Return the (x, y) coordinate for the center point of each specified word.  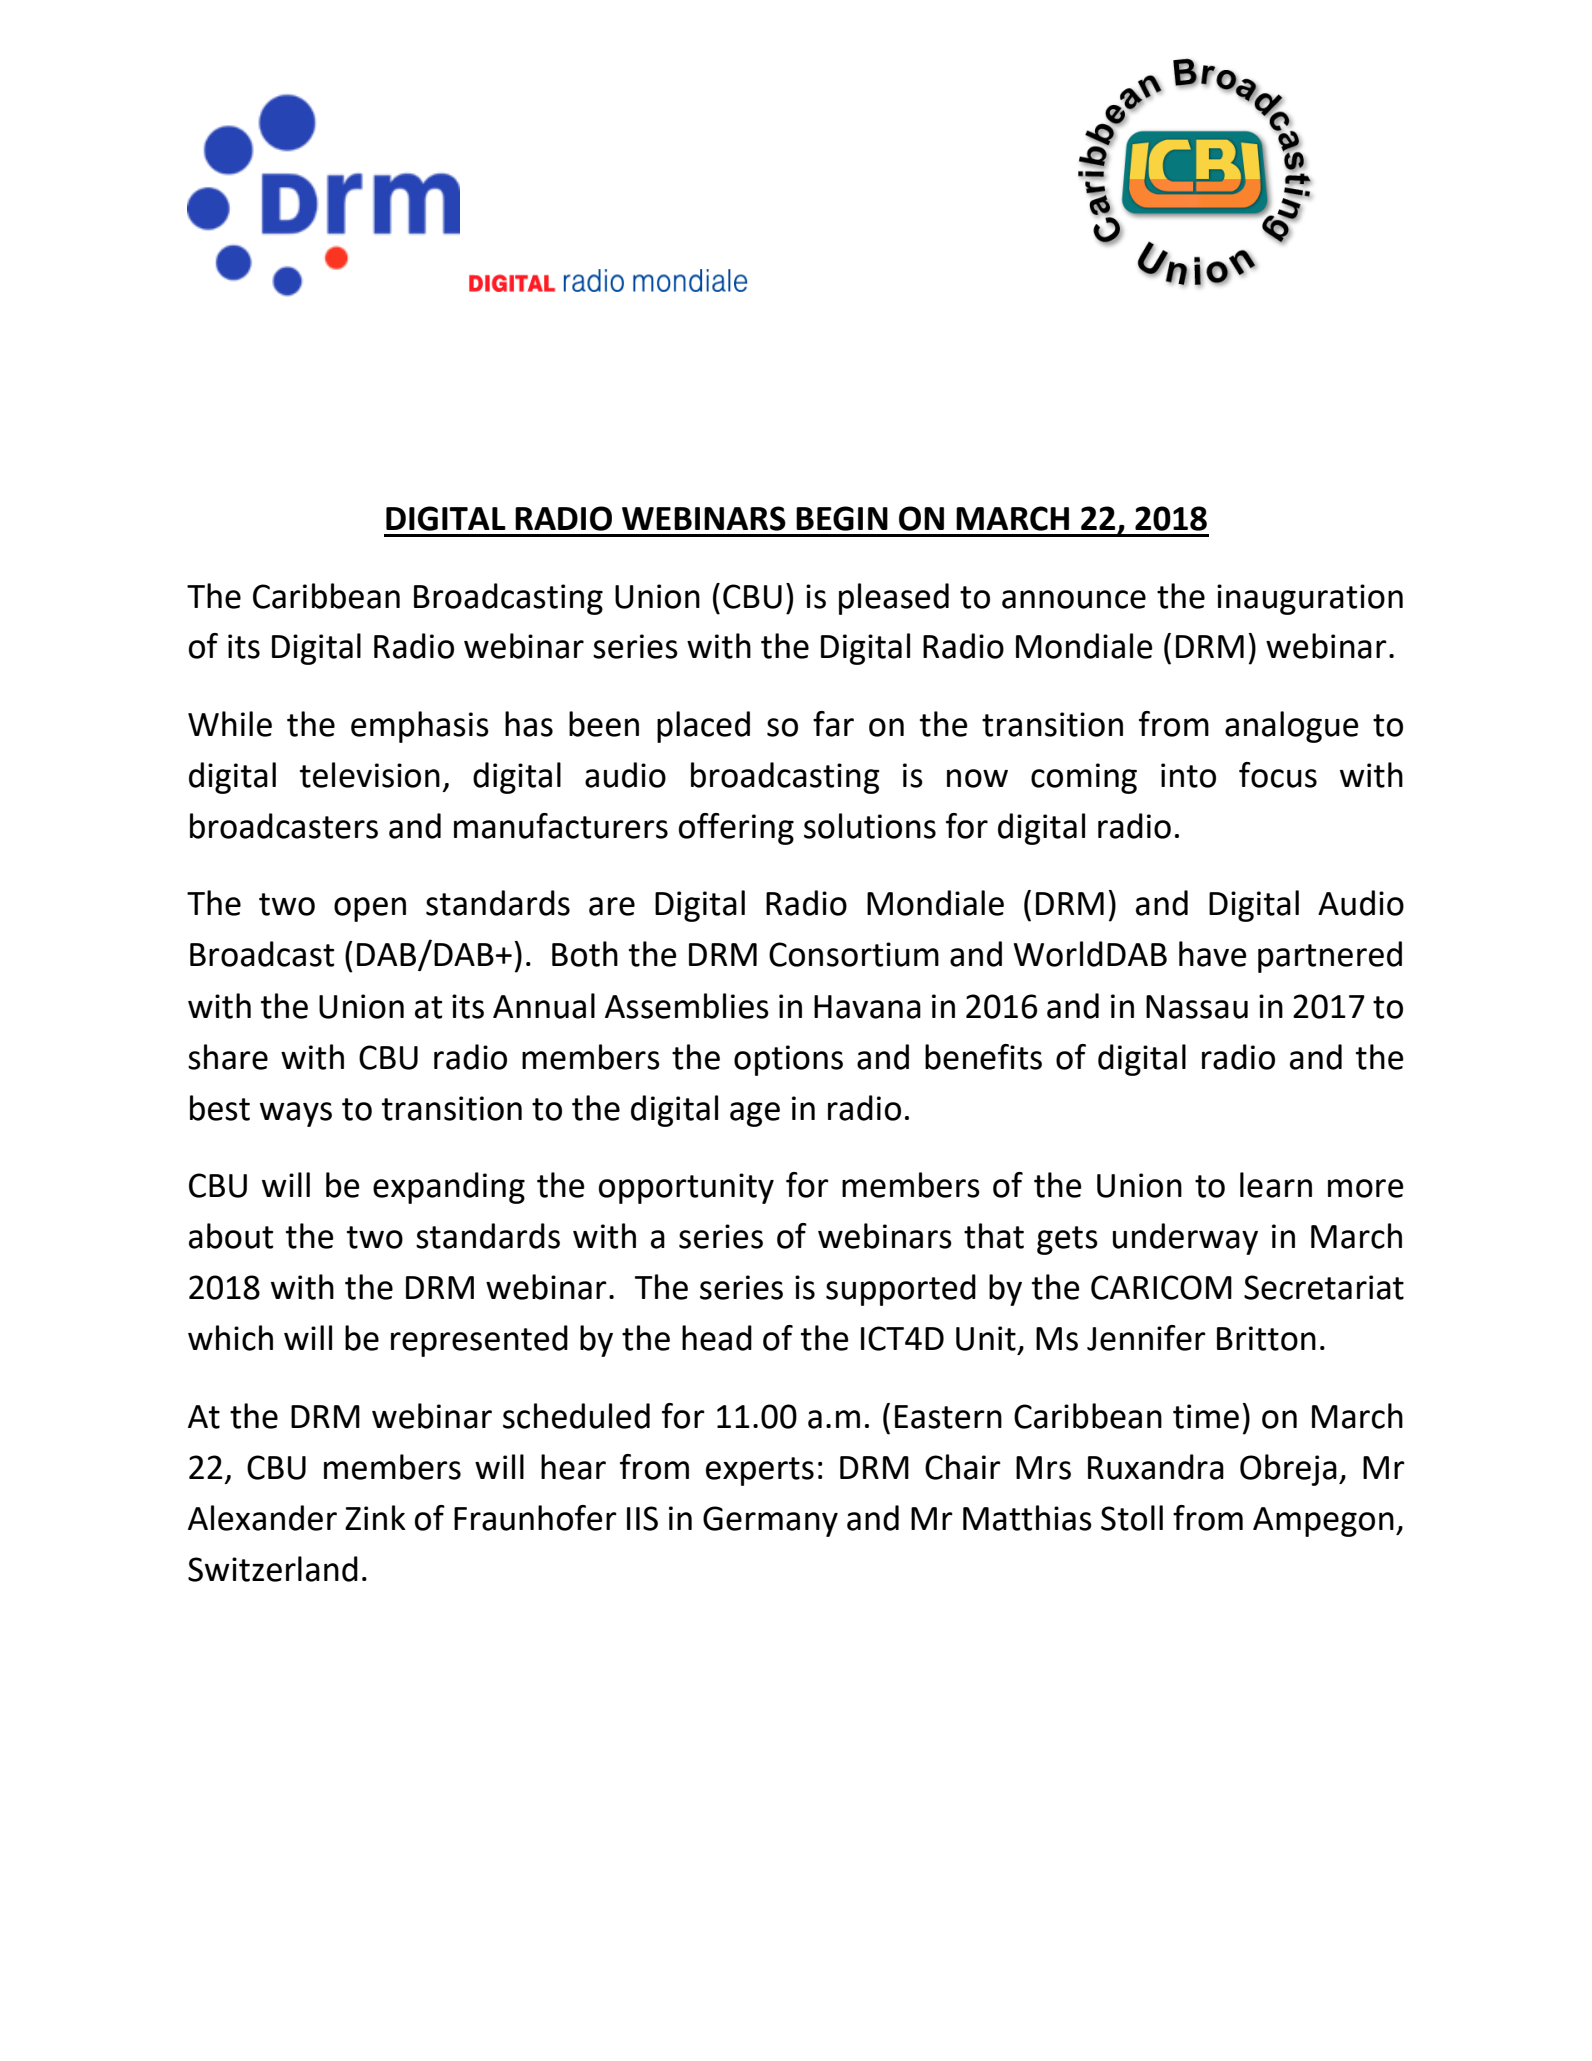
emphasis (420, 727)
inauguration (1310, 599)
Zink (375, 1517)
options (788, 1060)
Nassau (1197, 1007)
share (228, 1057)
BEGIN (842, 518)
